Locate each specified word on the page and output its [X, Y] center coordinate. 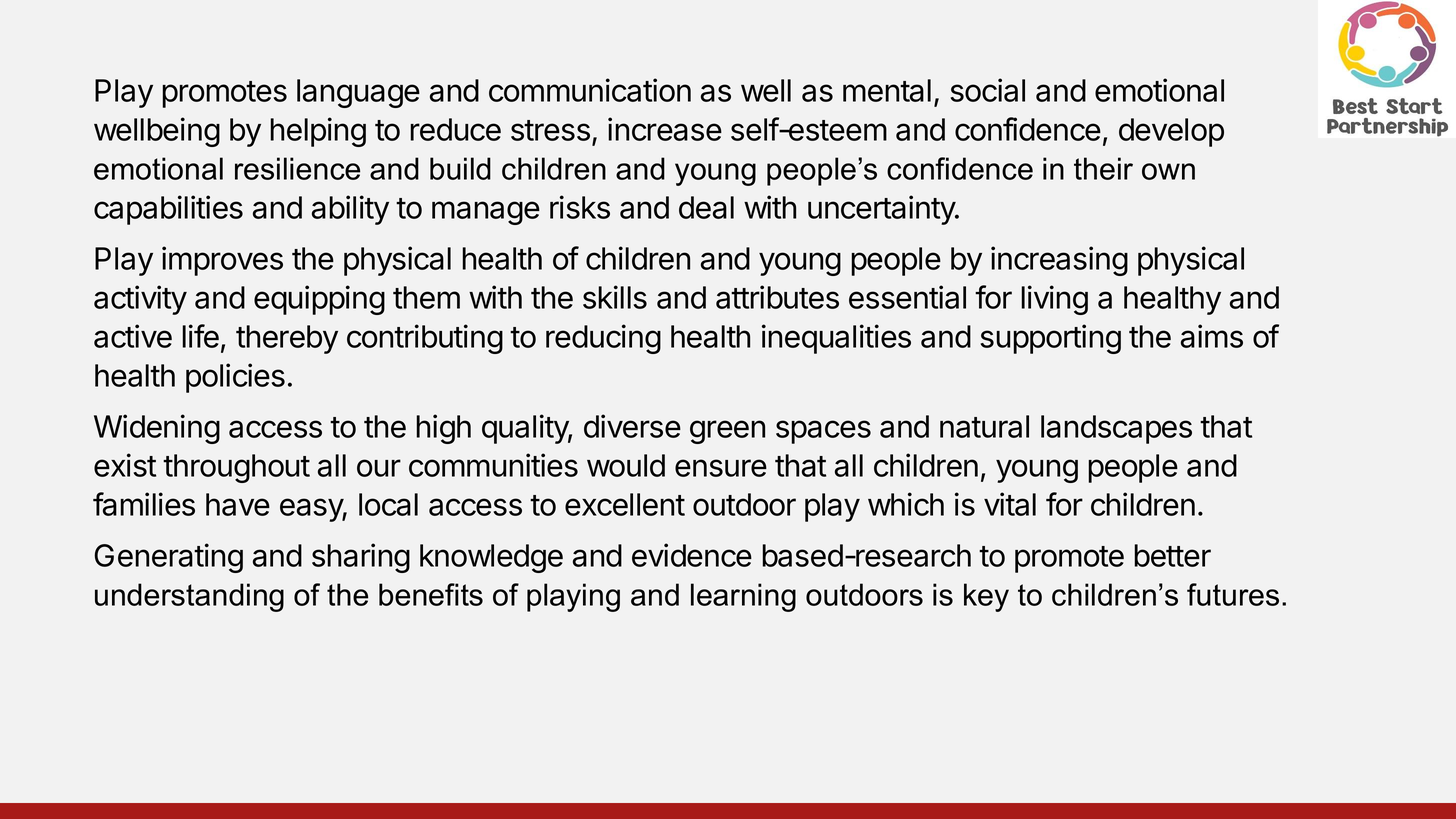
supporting [1051, 339]
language [358, 93]
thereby [287, 339]
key [986, 597]
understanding [189, 597]
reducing [603, 339]
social [988, 90]
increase [665, 129]
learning [743, 597]
